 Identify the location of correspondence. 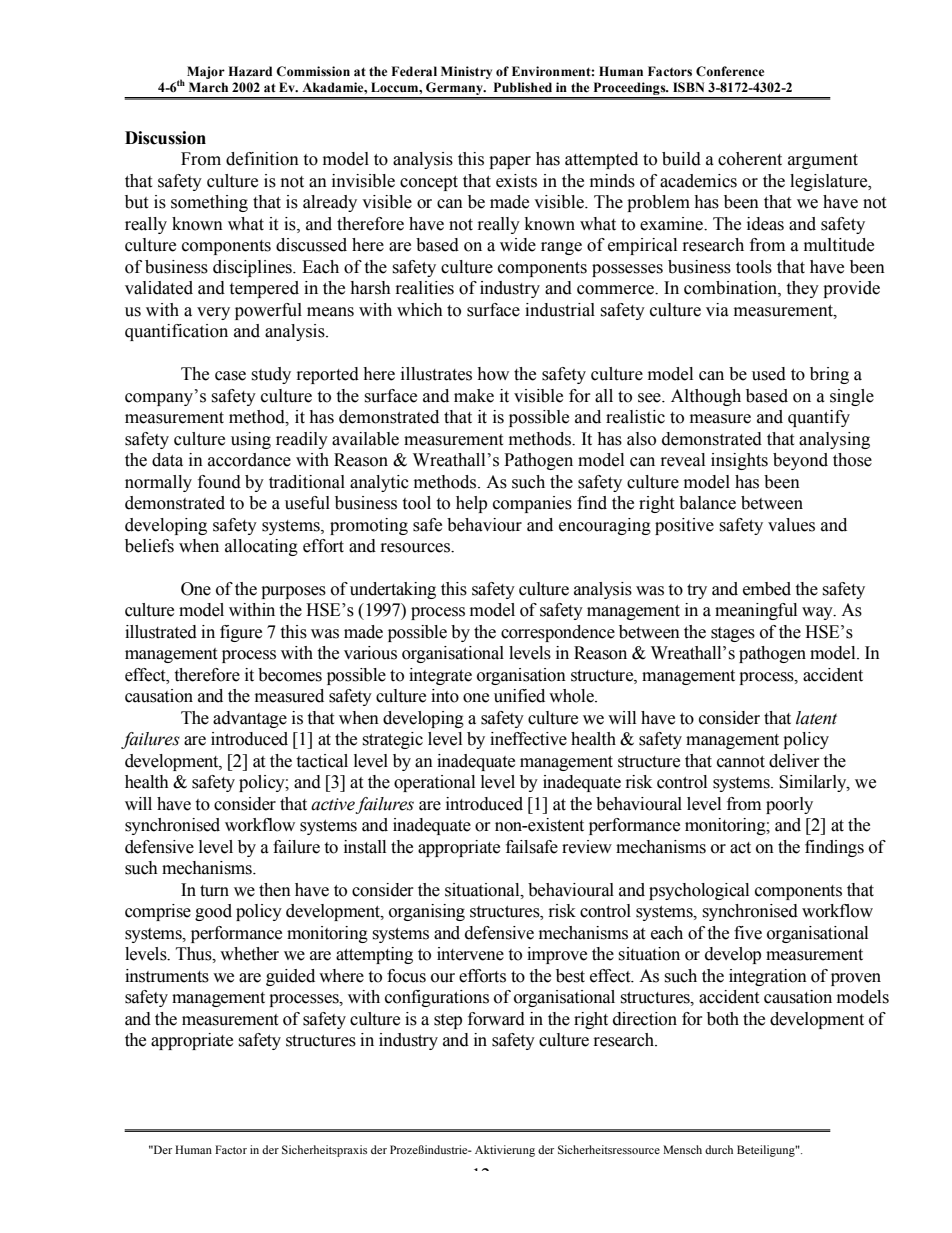
(558, 633).
